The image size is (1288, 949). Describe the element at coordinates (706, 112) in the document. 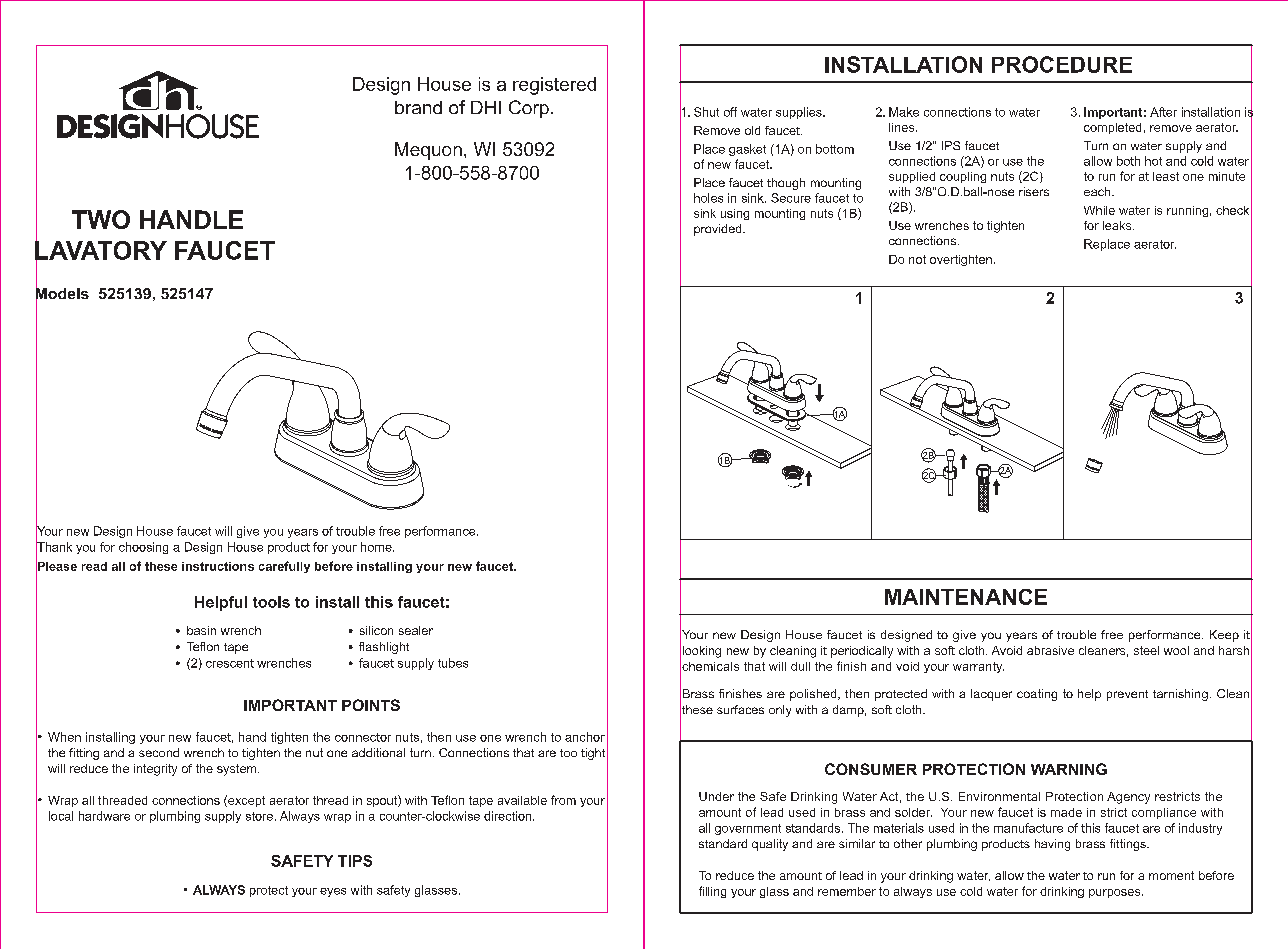

I see `Shut` at that location.
